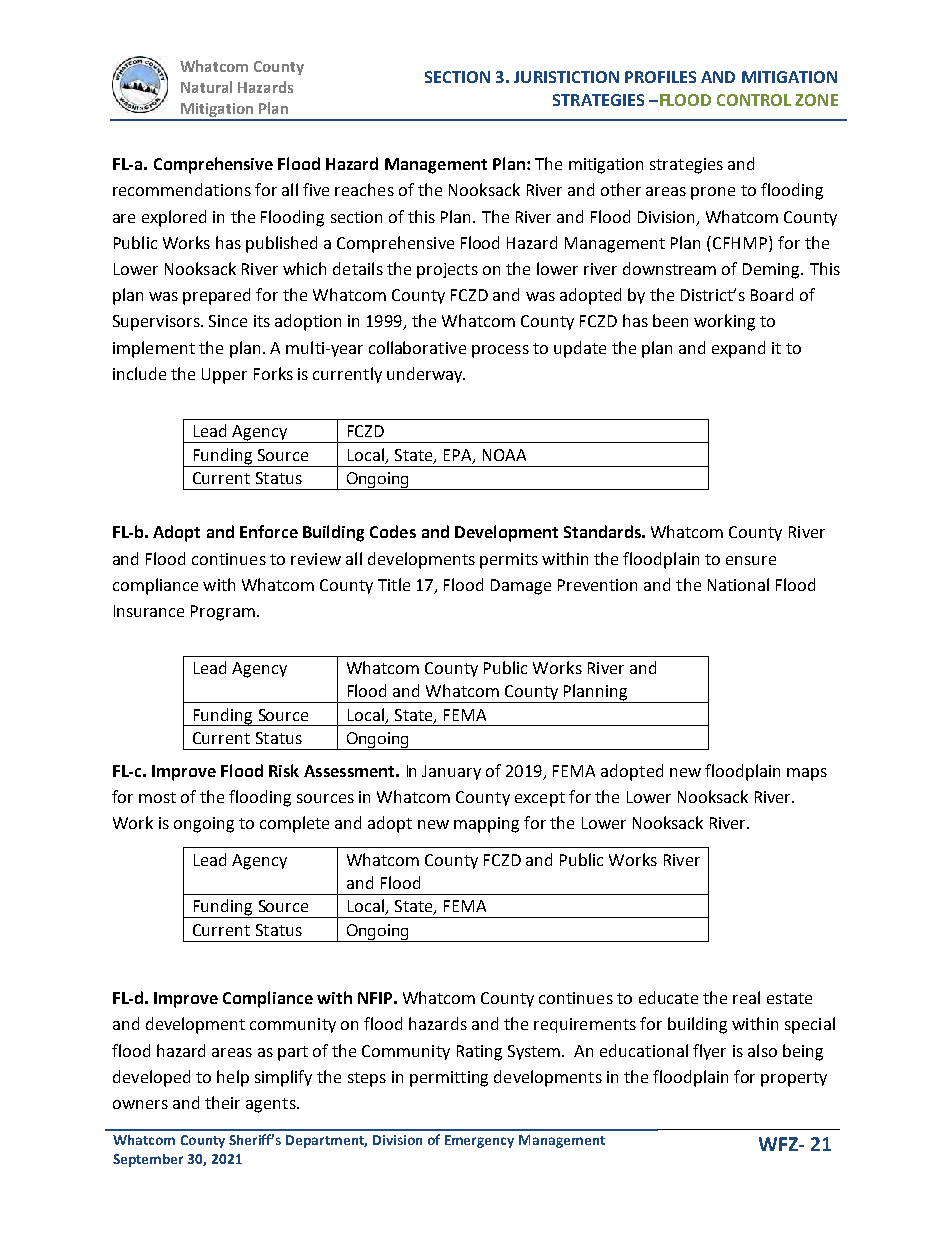 The height and width of the screenshot is (1233, 952). Describe the element at coordinates (364, 189) in the screenshot. I see `reaches` at that location.
